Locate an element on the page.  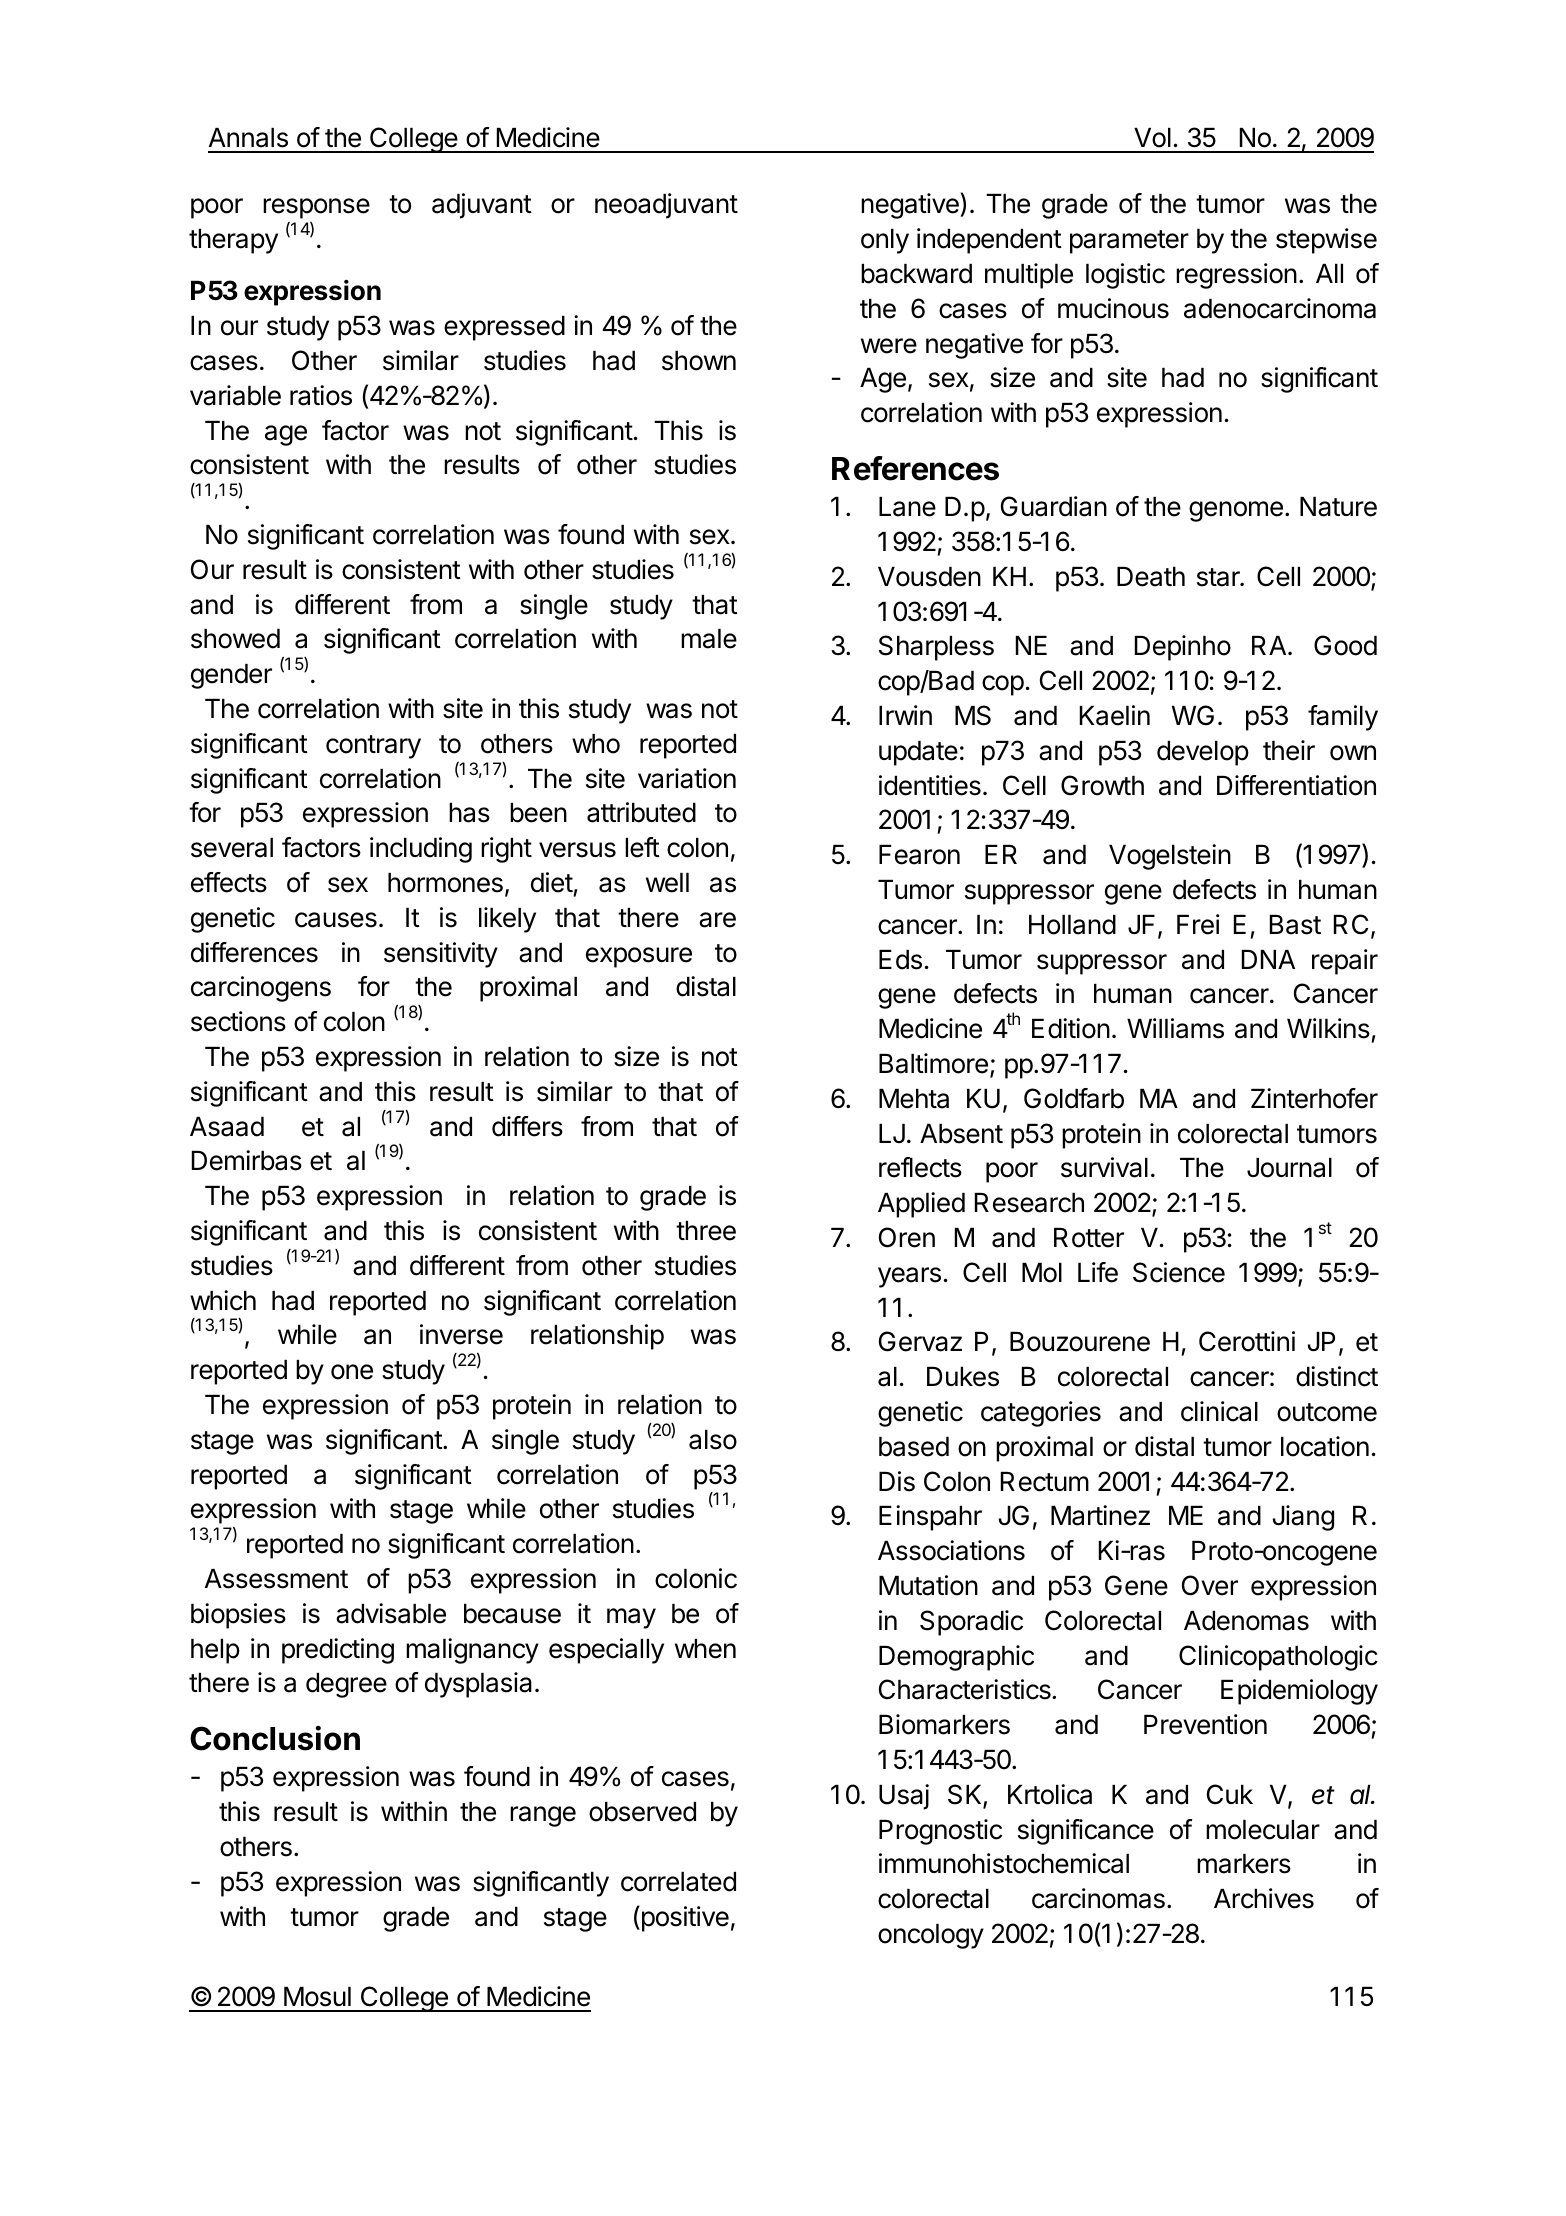
Archives is located at coordinates (1264, 1898).
